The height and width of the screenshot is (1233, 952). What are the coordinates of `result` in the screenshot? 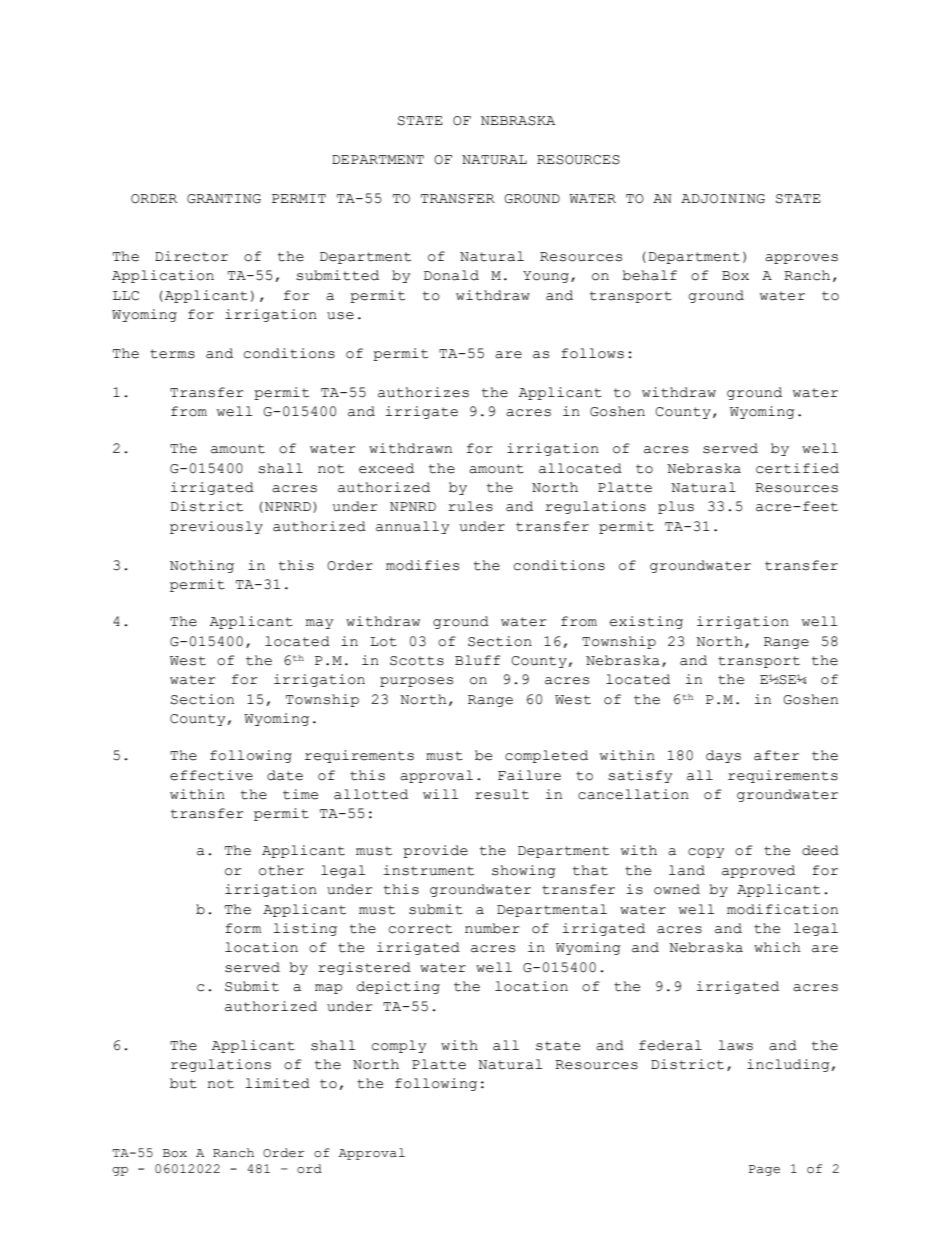 It's located at (502, 794).
